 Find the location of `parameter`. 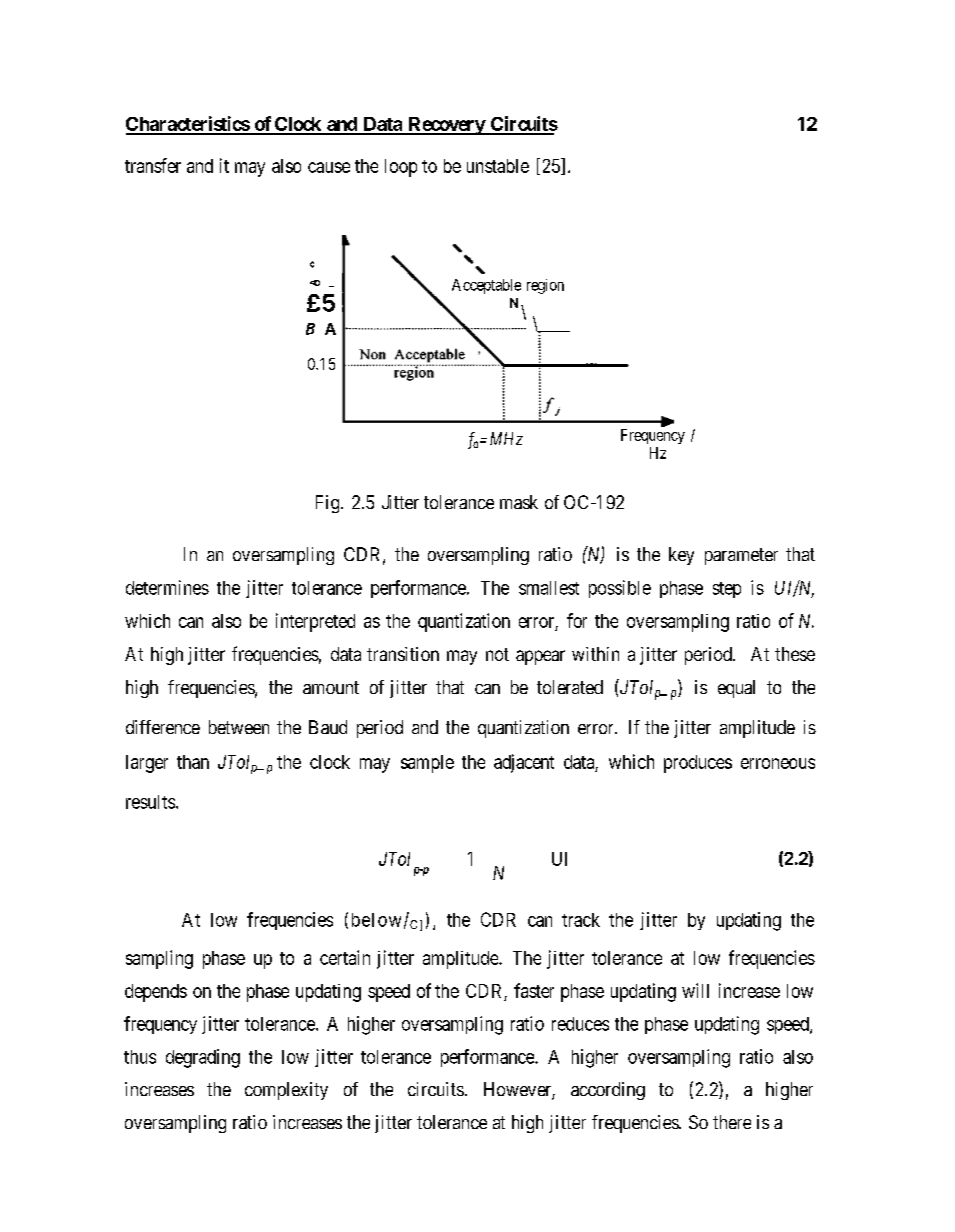

parameter is located at coordinates (741, 556).
